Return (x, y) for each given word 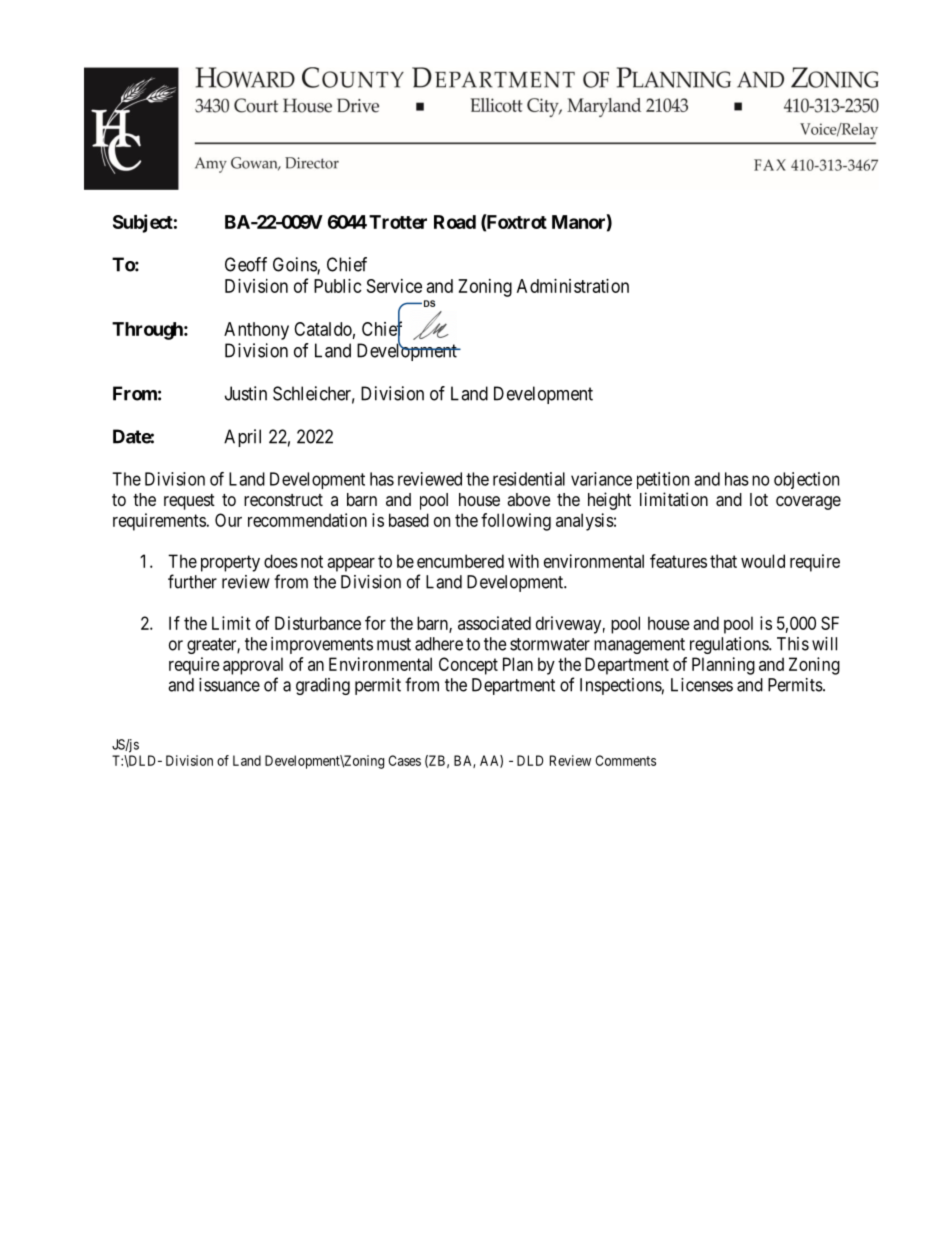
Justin (246, 393)
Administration (573, 286)
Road (455, 222)
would (763, 561)
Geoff (246, 264)
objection (806, 480)
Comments (625, 760)
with (523, 561)
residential (529, 479)
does (281, 561)
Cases (404, 760)
